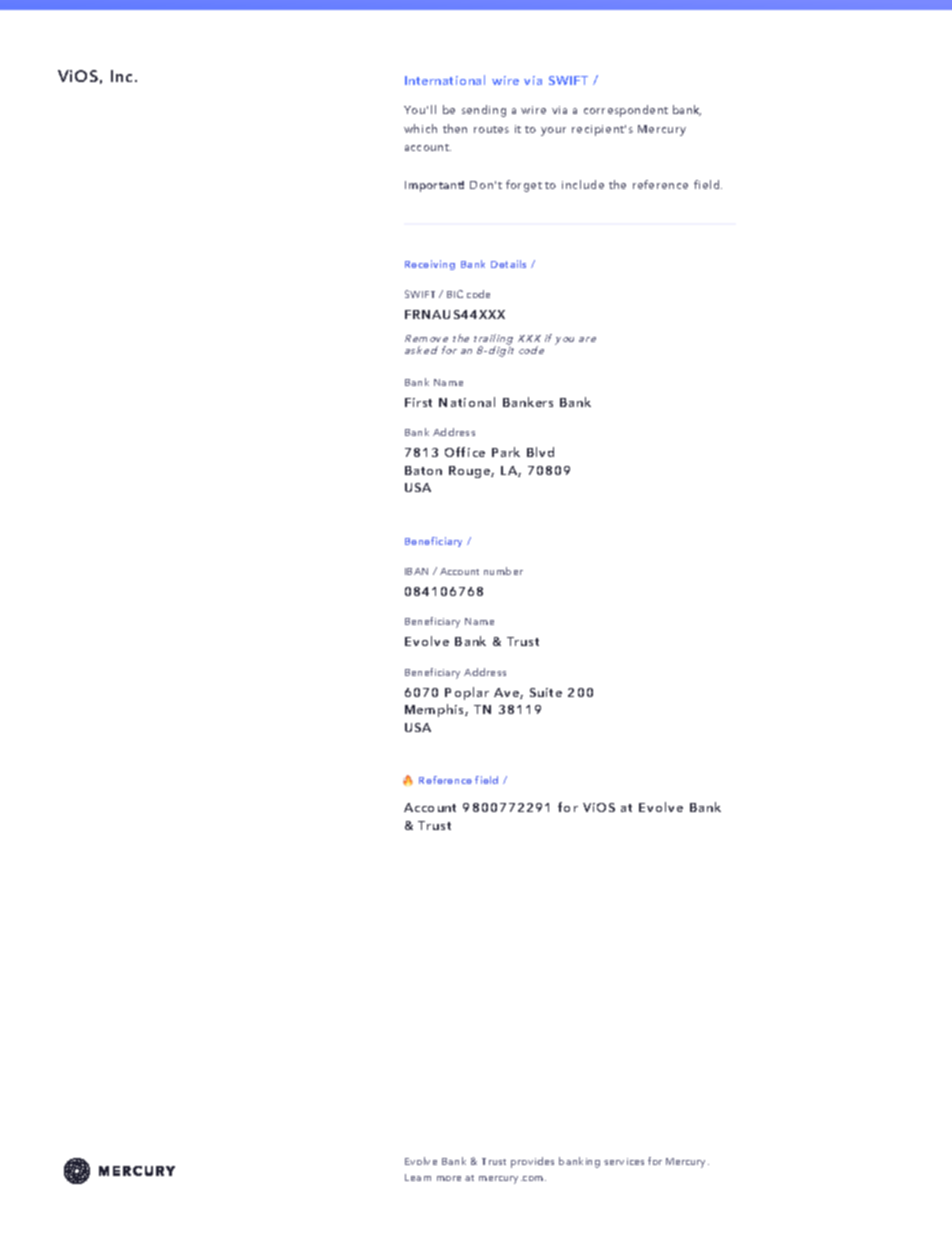 The width and height of the screenshot is (952, 1233). I want to click on Learn, so click(418, 1177).
